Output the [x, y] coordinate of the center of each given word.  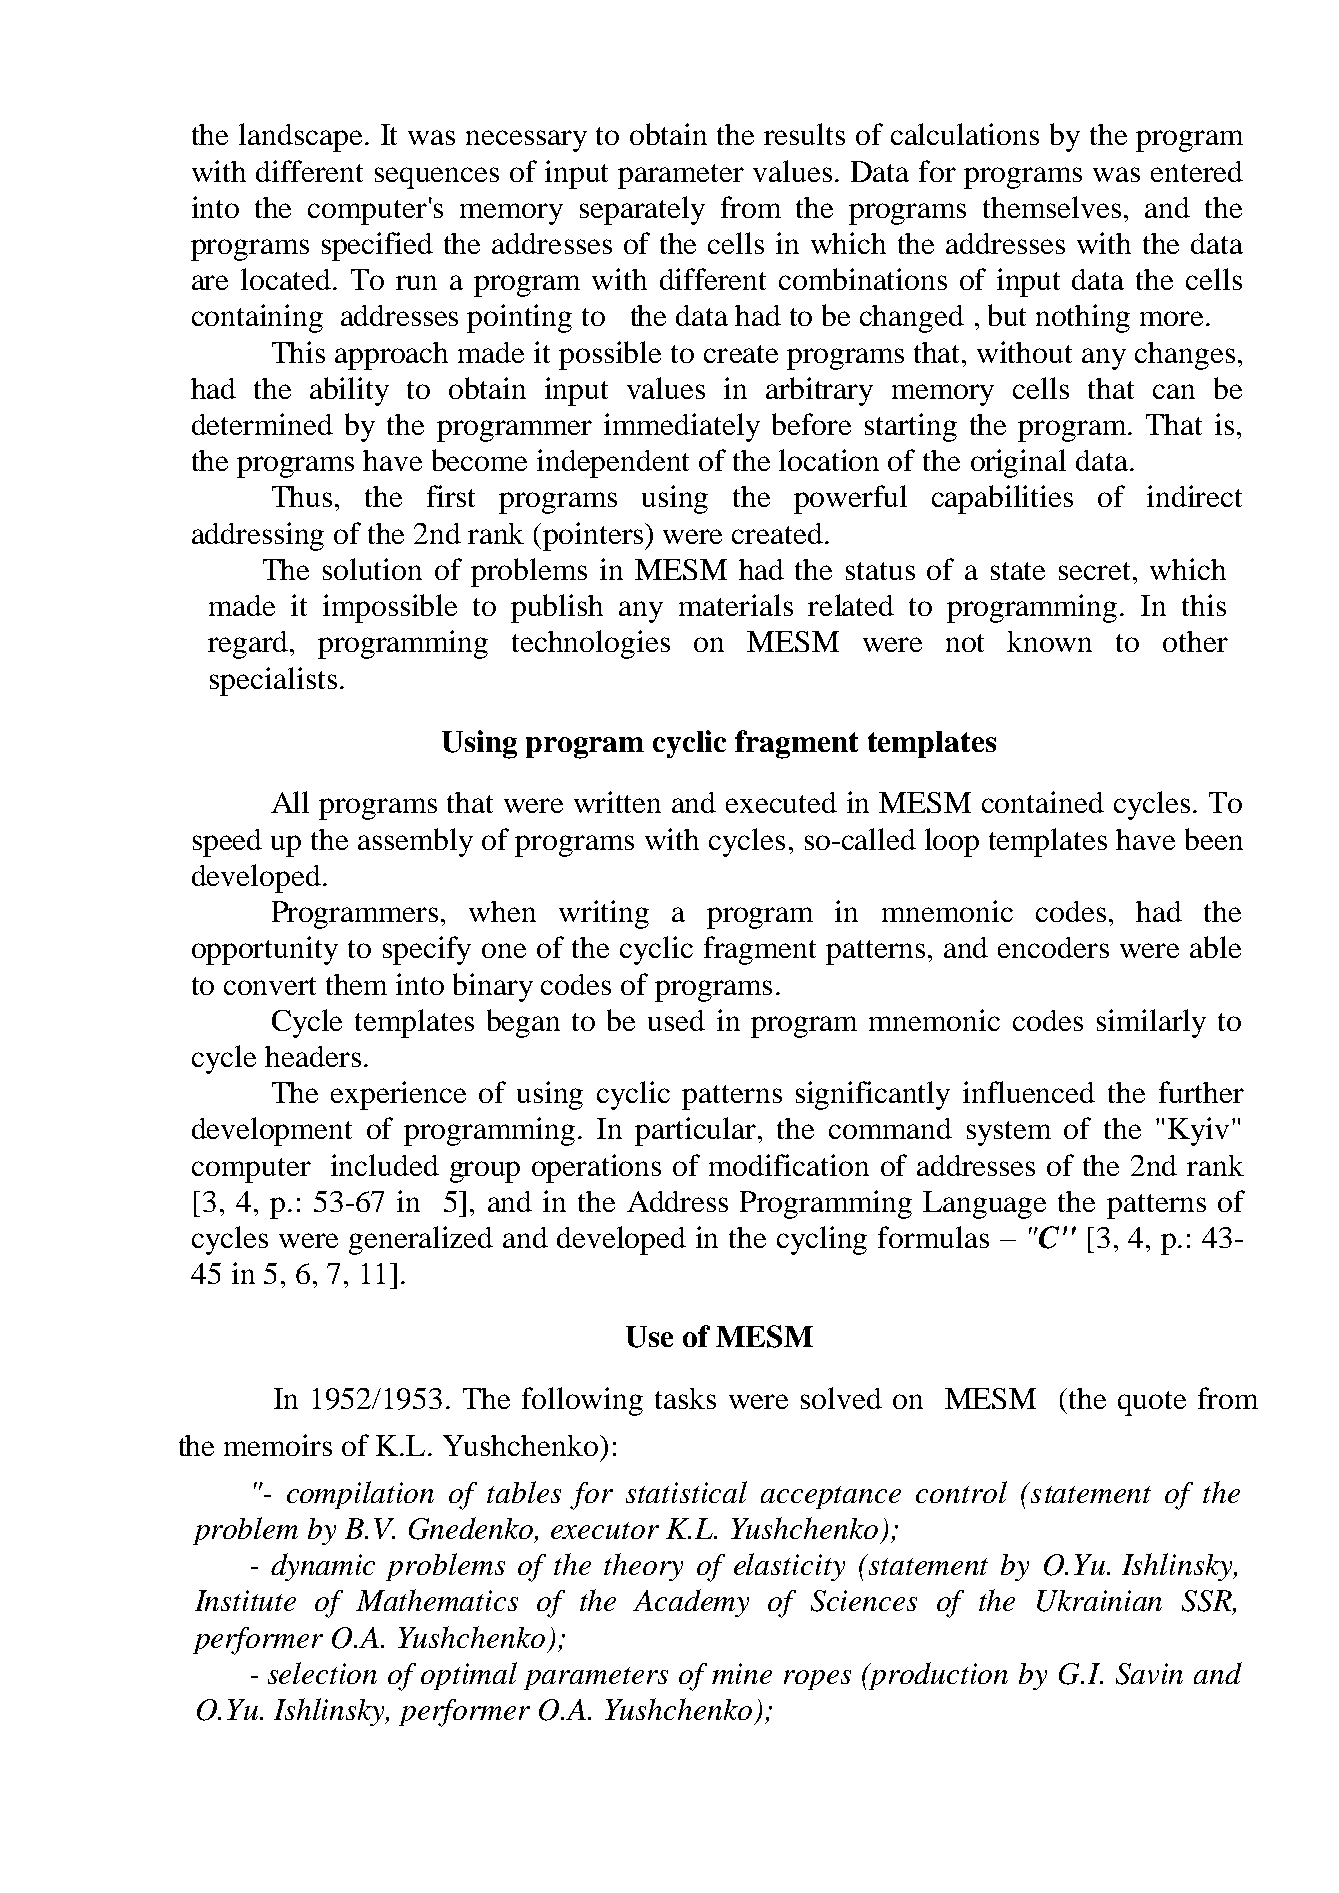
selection [322, 1673]
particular [697, 1131]
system [1009, 1133]
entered [1197, 171]
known [1049, 641]
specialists [273, 681]
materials [736, 605]
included [385, 1165]
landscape [300, 137]
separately [642, 210]
